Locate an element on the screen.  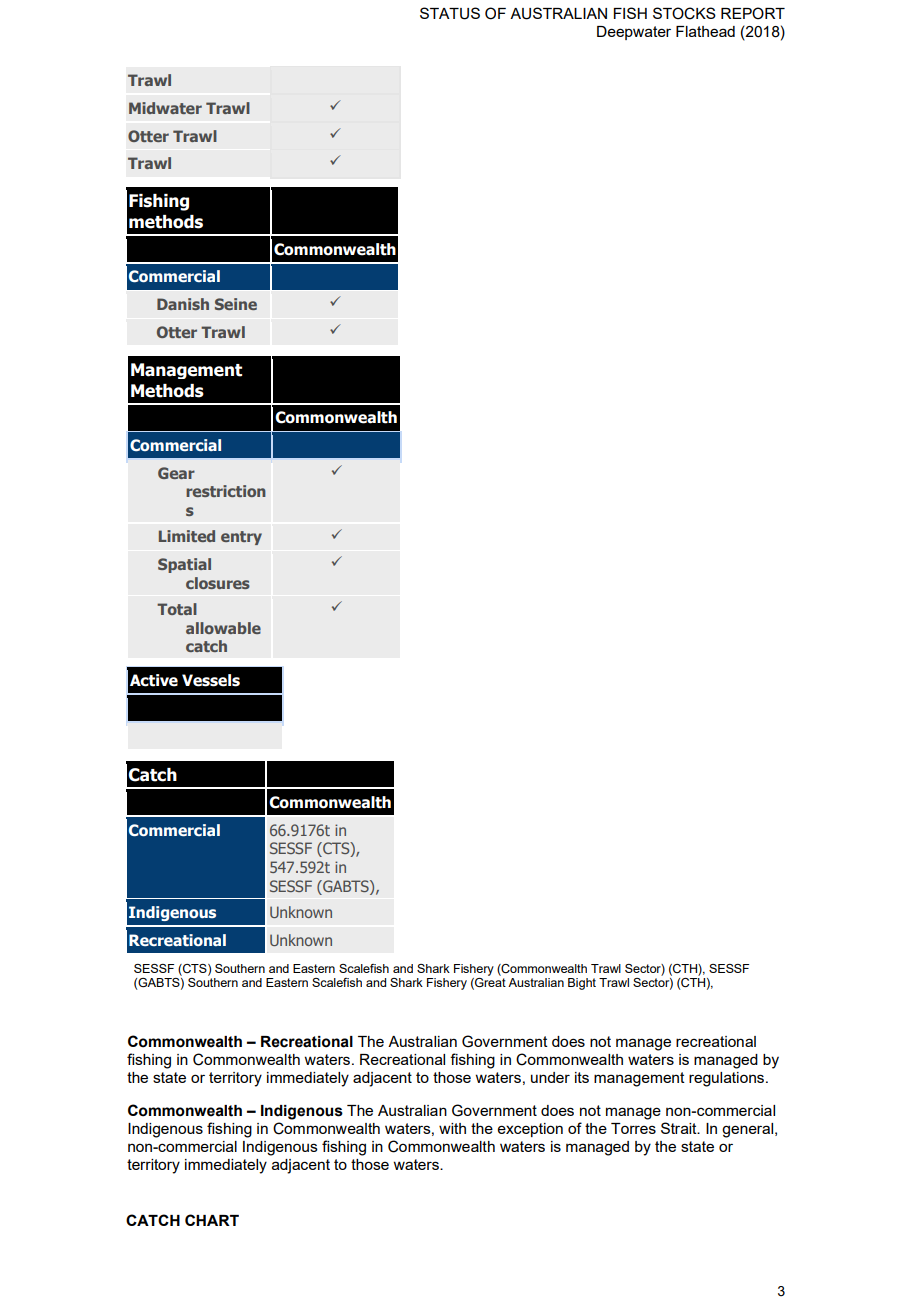
STATUS is located at coordinates (450, 13).
